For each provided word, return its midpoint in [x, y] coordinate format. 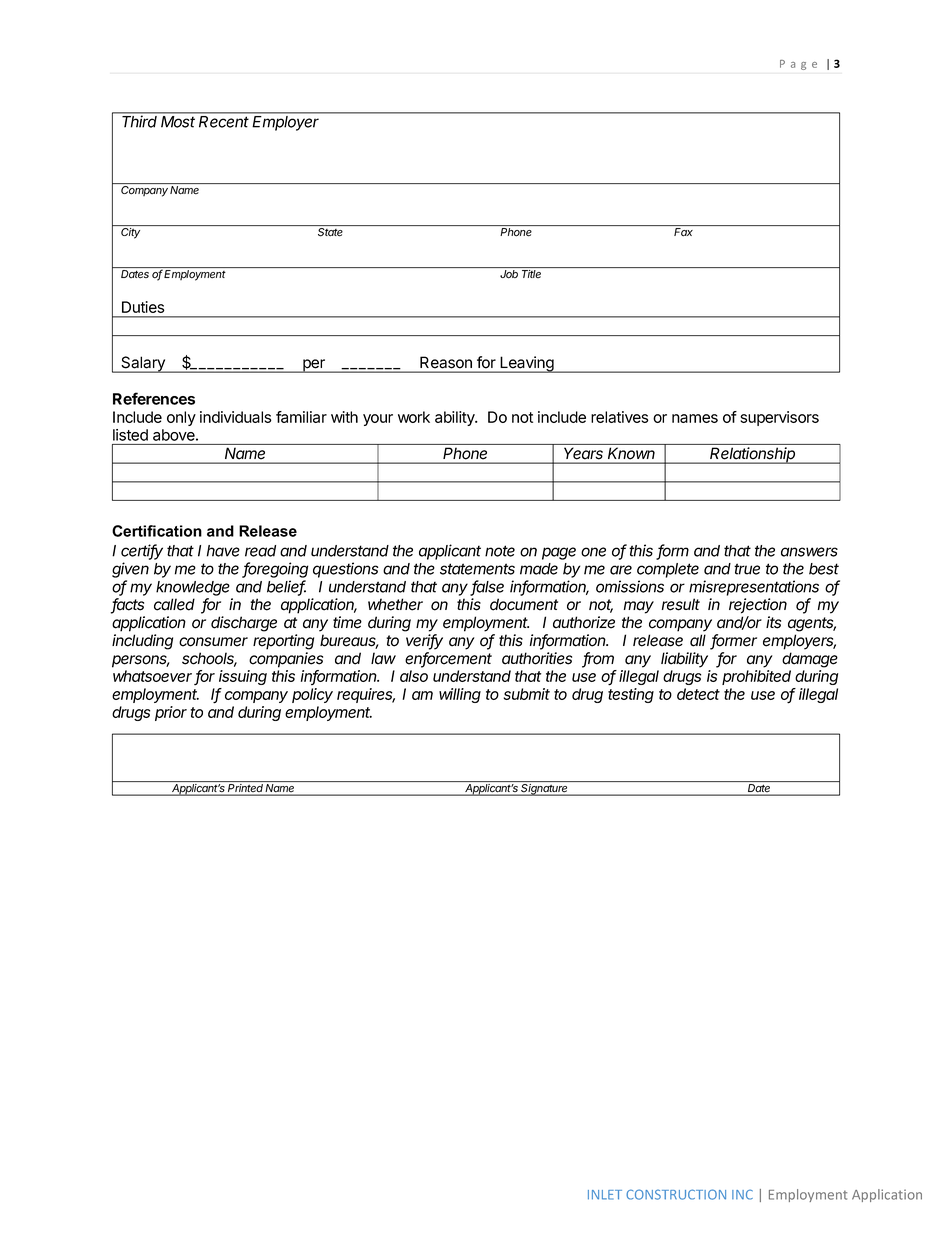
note [500, 551]
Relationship [753, 455]
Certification [157, 531]
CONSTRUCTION [676, 1194]
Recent [224, 122]
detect [698, 694]
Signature [545, 790]
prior [171, 713]
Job [509, 274]
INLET [605, 1195]
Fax [683, 232]
